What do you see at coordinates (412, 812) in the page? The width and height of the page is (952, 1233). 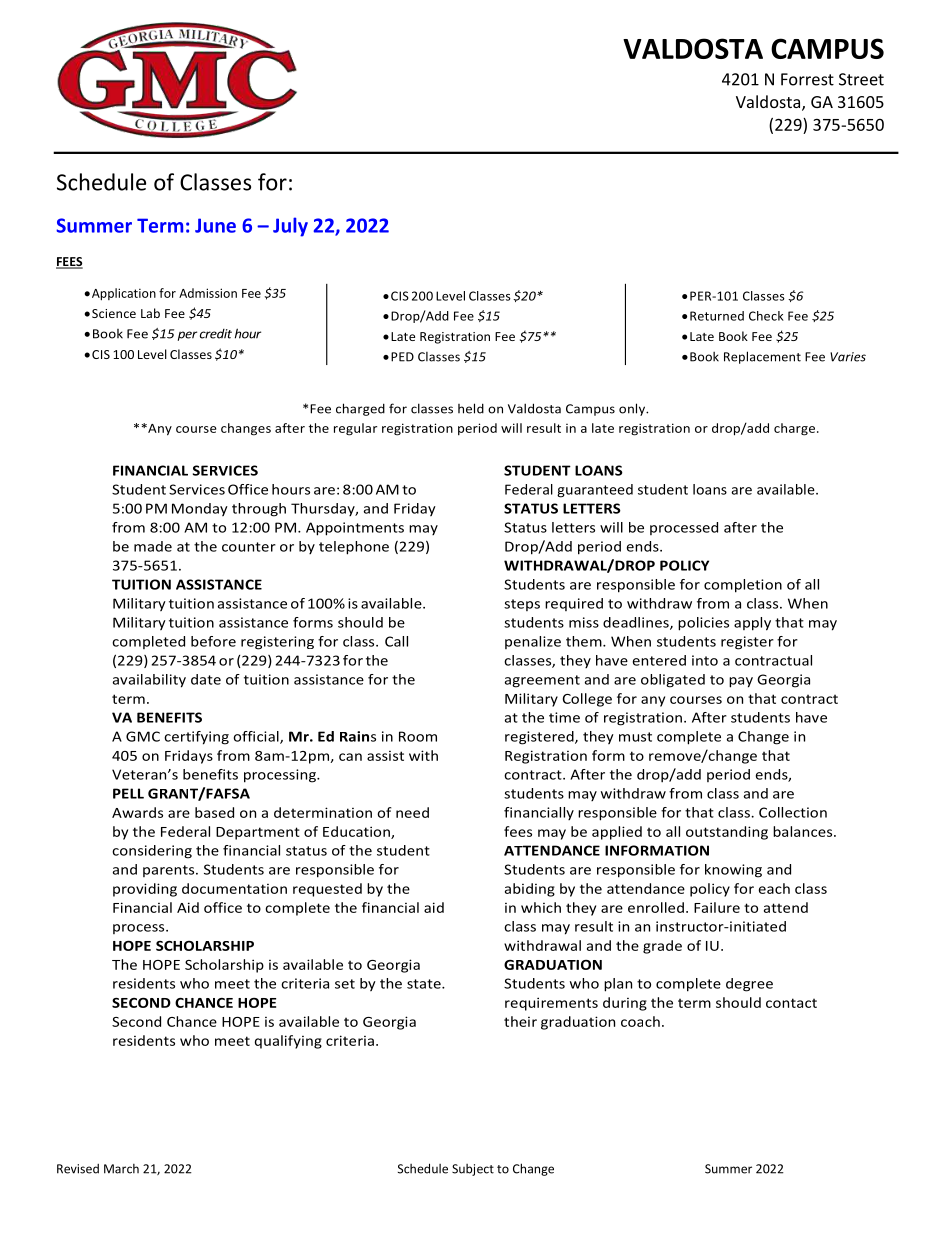 I see `need` at bounding box center [412, 812].
